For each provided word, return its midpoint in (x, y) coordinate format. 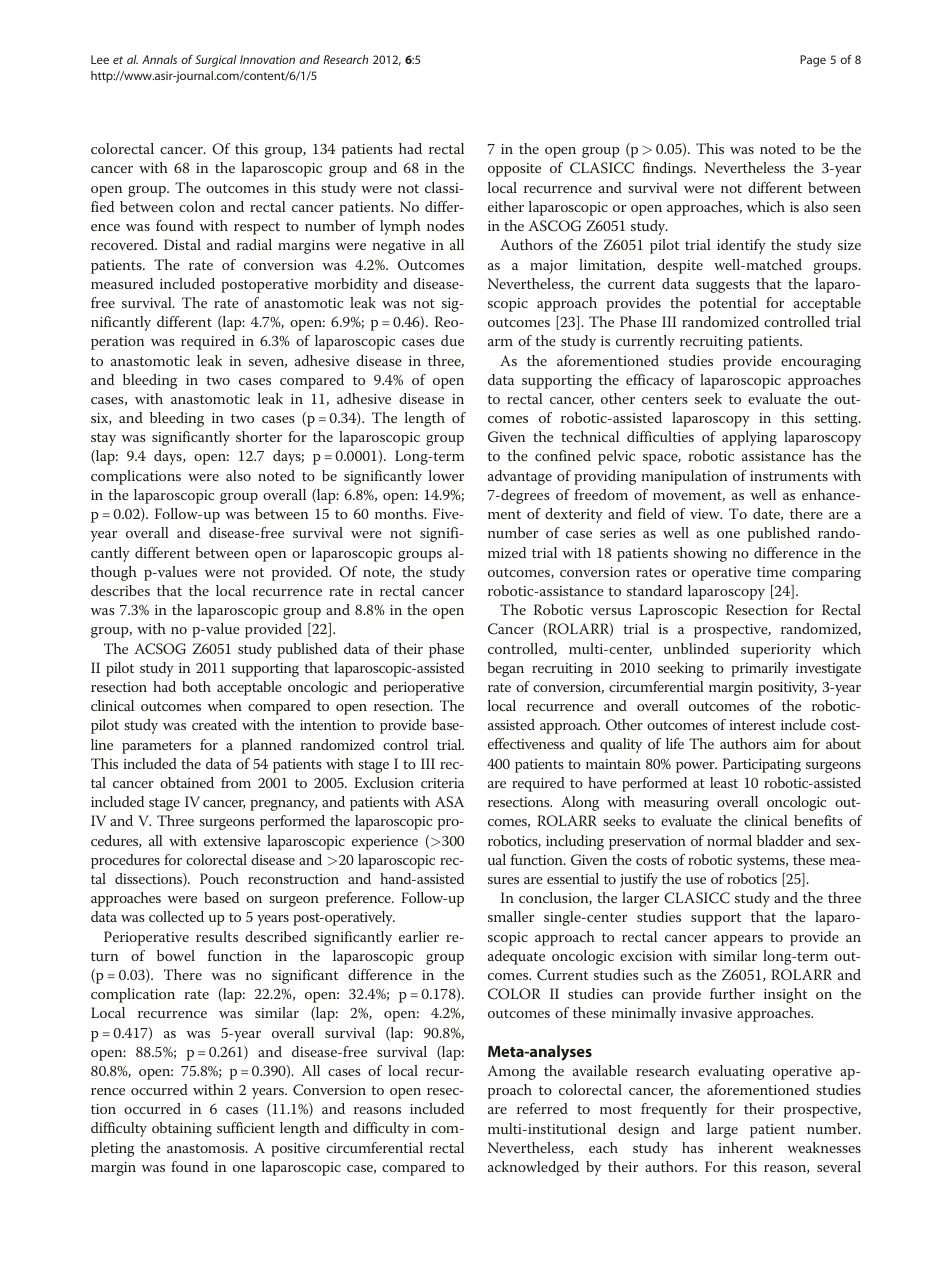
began (505, 669)
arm (500, 342)
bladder (780, 840)
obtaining (182, 1129)
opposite (514, 170)
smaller (511, 916)
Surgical (216, 61)
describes (120, 590)
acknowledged (533, 1168)
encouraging (821, 363)
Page (813, 61)
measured (122, 283)
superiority (776, 651)
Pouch (219, 878)
